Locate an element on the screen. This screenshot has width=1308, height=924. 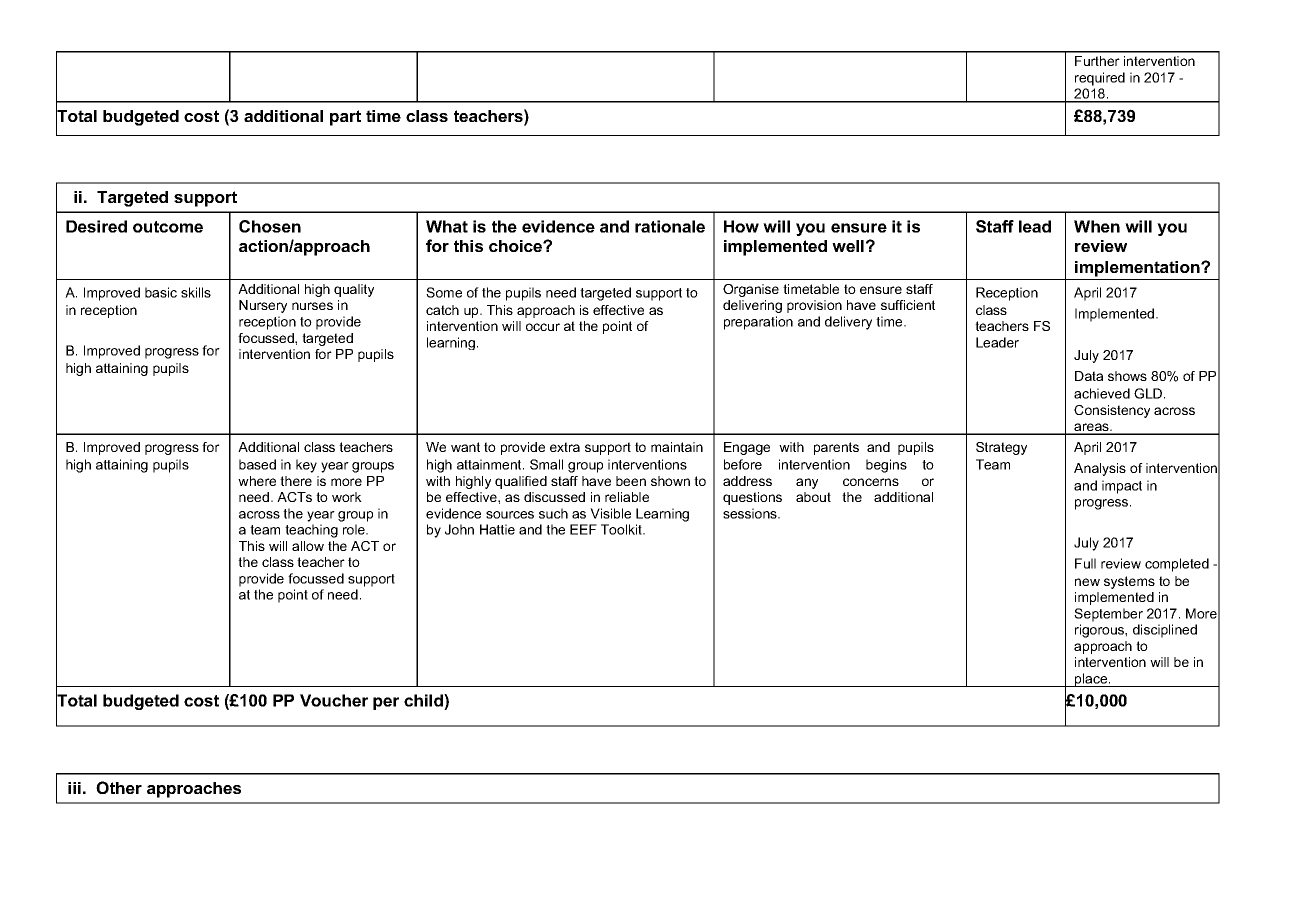
new is located at coordinates (1087, 582).
